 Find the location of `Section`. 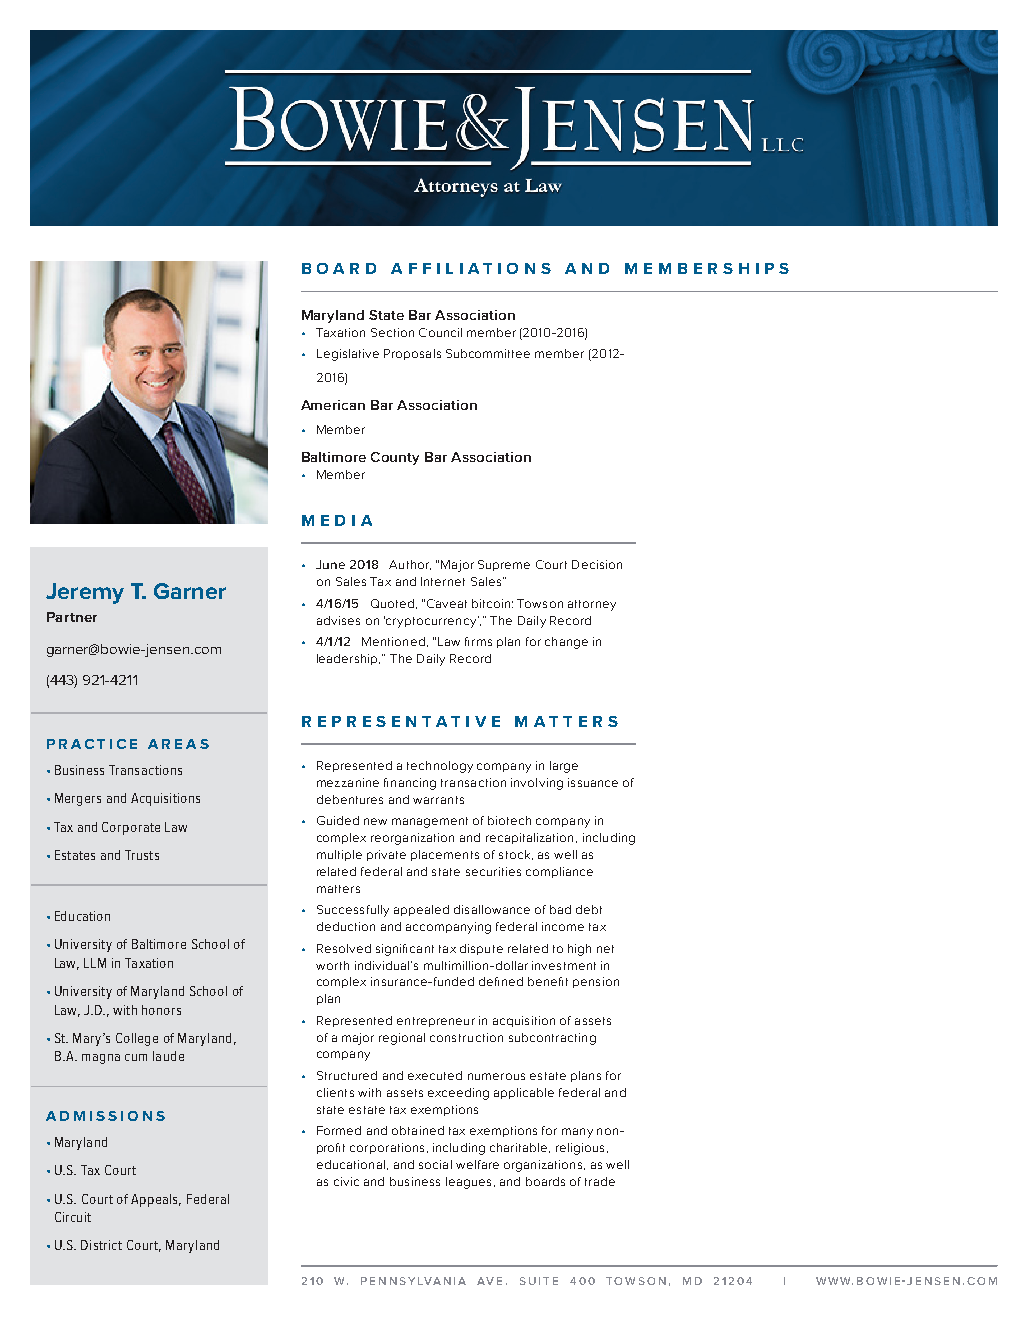

Section is located at coordinates (392, 332).
